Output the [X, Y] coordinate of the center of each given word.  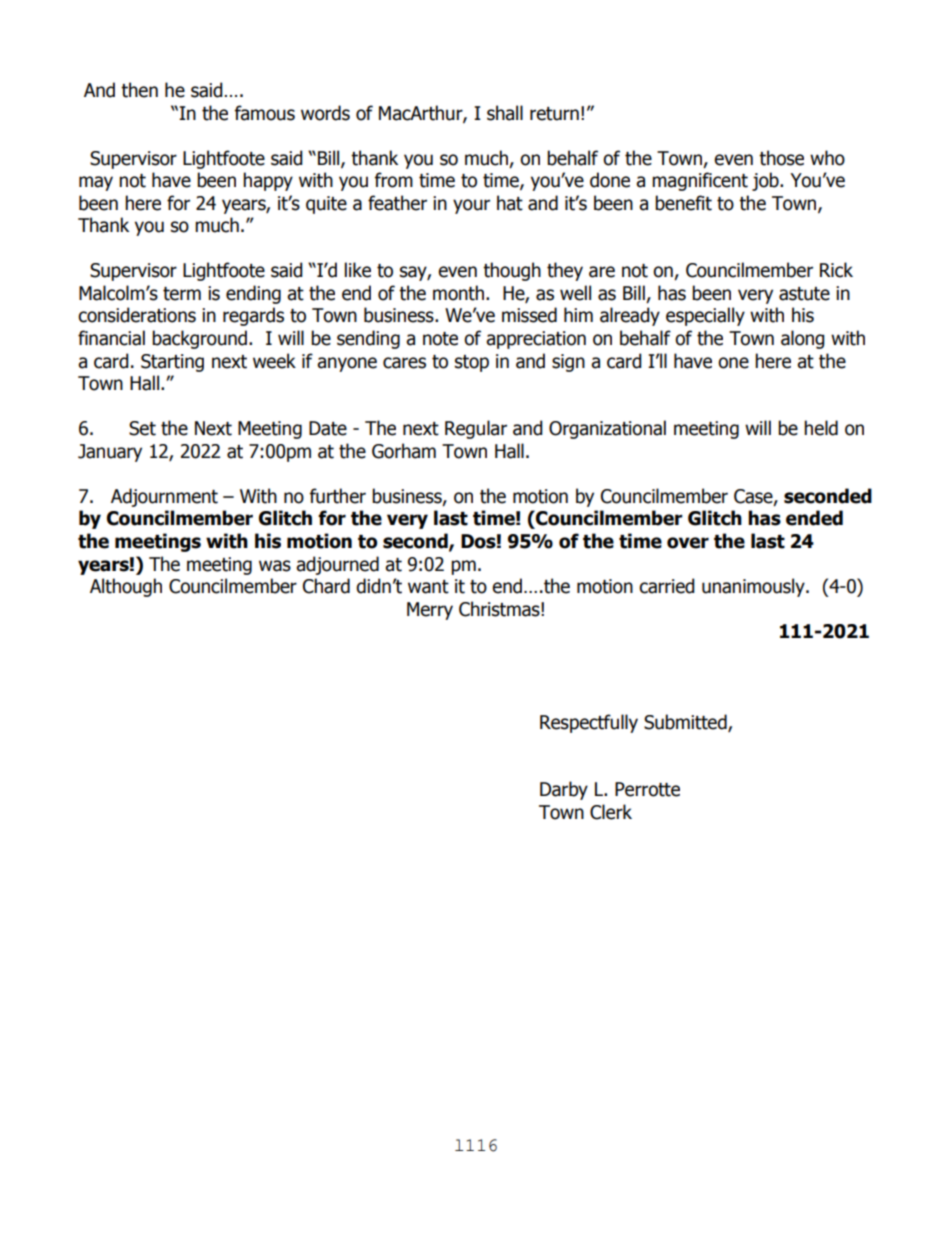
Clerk [611, 812]
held [821, 428]
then [139, 90]
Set [142, 428]
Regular [476, 429]
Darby [564, 790]
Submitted [686, 722]
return [554, 114]
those [781, 158]
